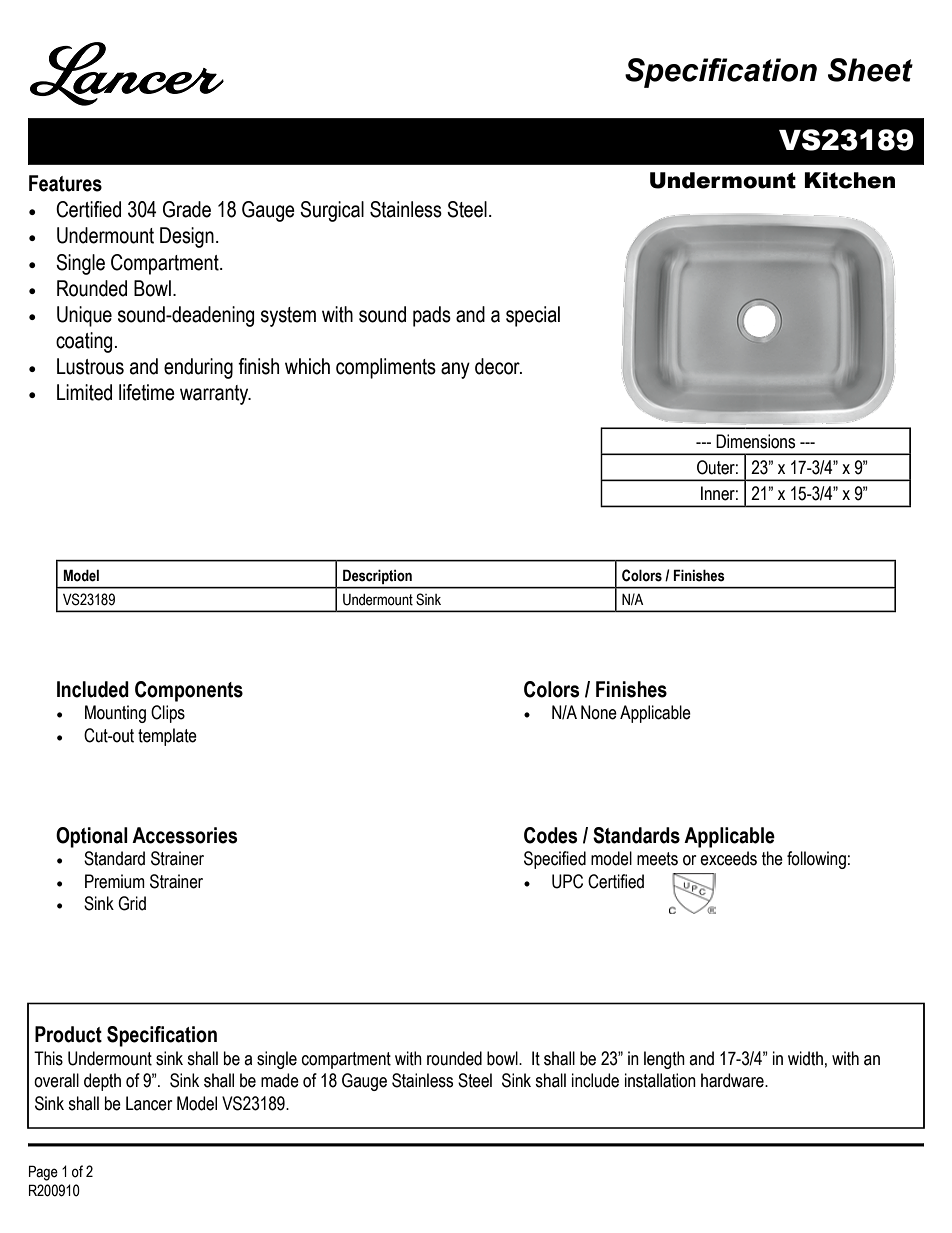 The image size is (952, 1233). What do you see at coordinates (65, 183) in the screenshot?
I see `Features` at bounding box center [65, 183].
